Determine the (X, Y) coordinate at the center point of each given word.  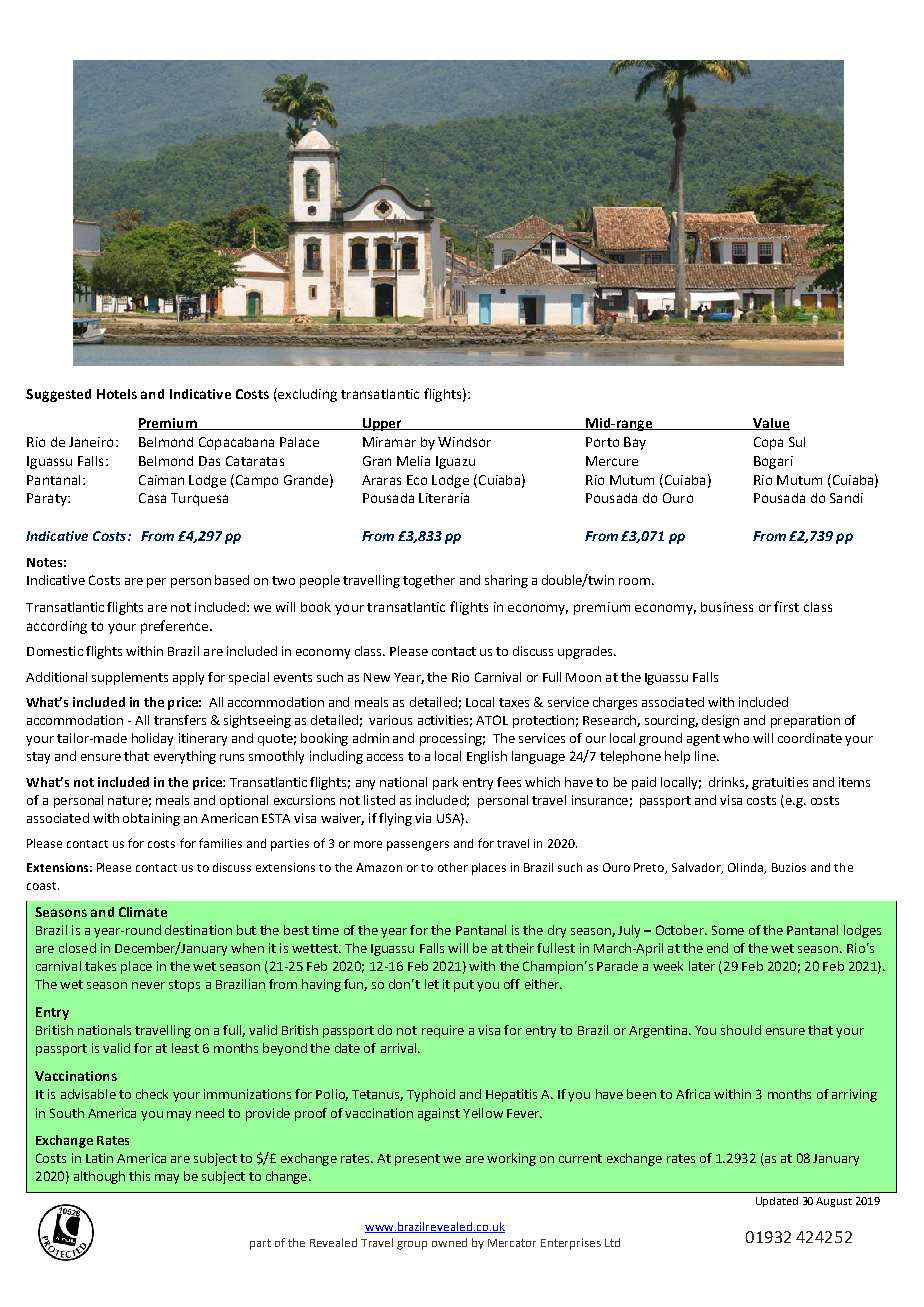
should (741, 1030)
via (423, 818)
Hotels (117, 394)
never (148, 985)
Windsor (464, 442)
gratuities (780, 783)
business (727, 607)
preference (176, 627)
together (429, 581)
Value (770, 424)
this (139, 1176)
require (443, 1031)
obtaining (151, 819)
